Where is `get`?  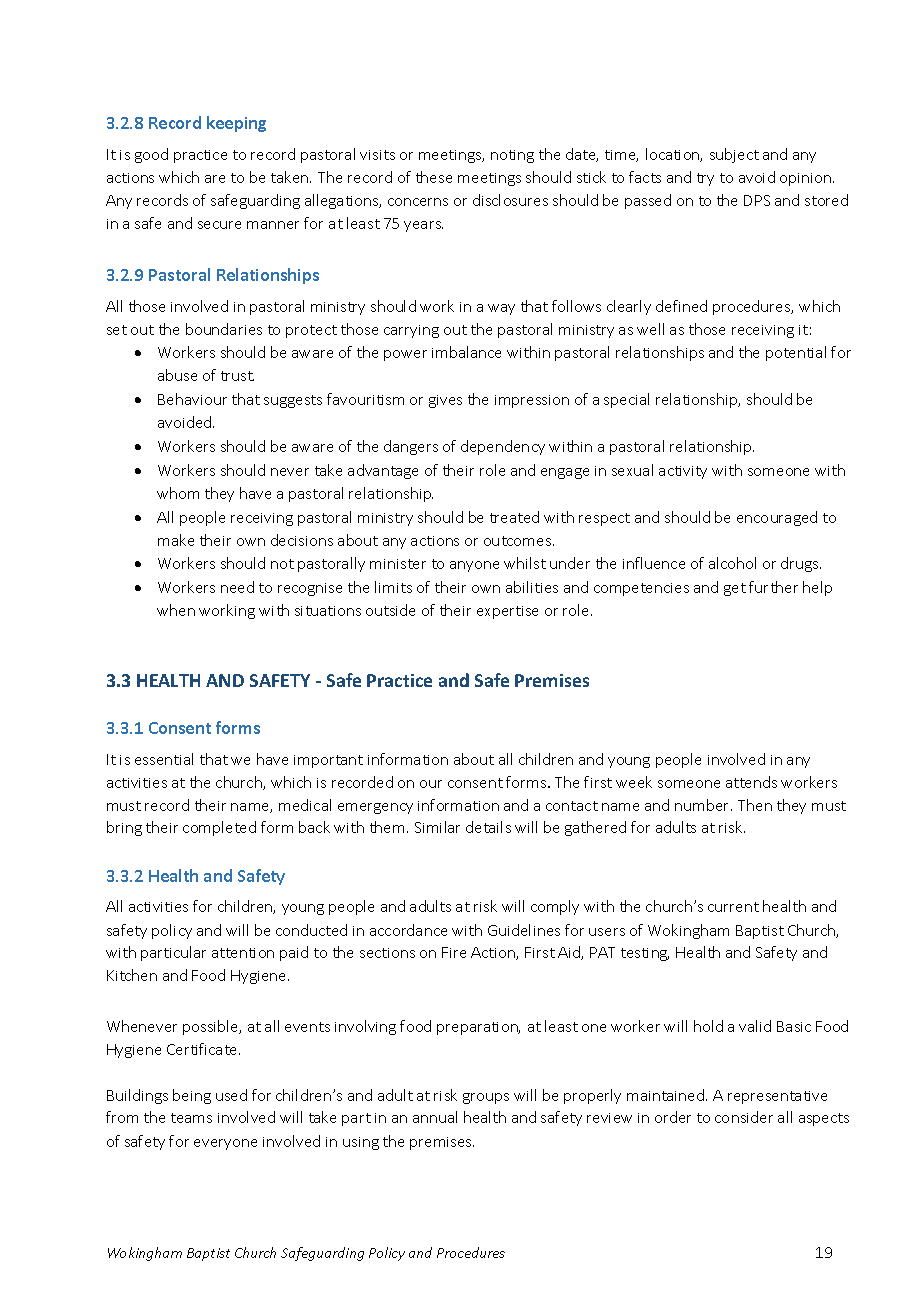 get is located at coordinates (735, 589).
